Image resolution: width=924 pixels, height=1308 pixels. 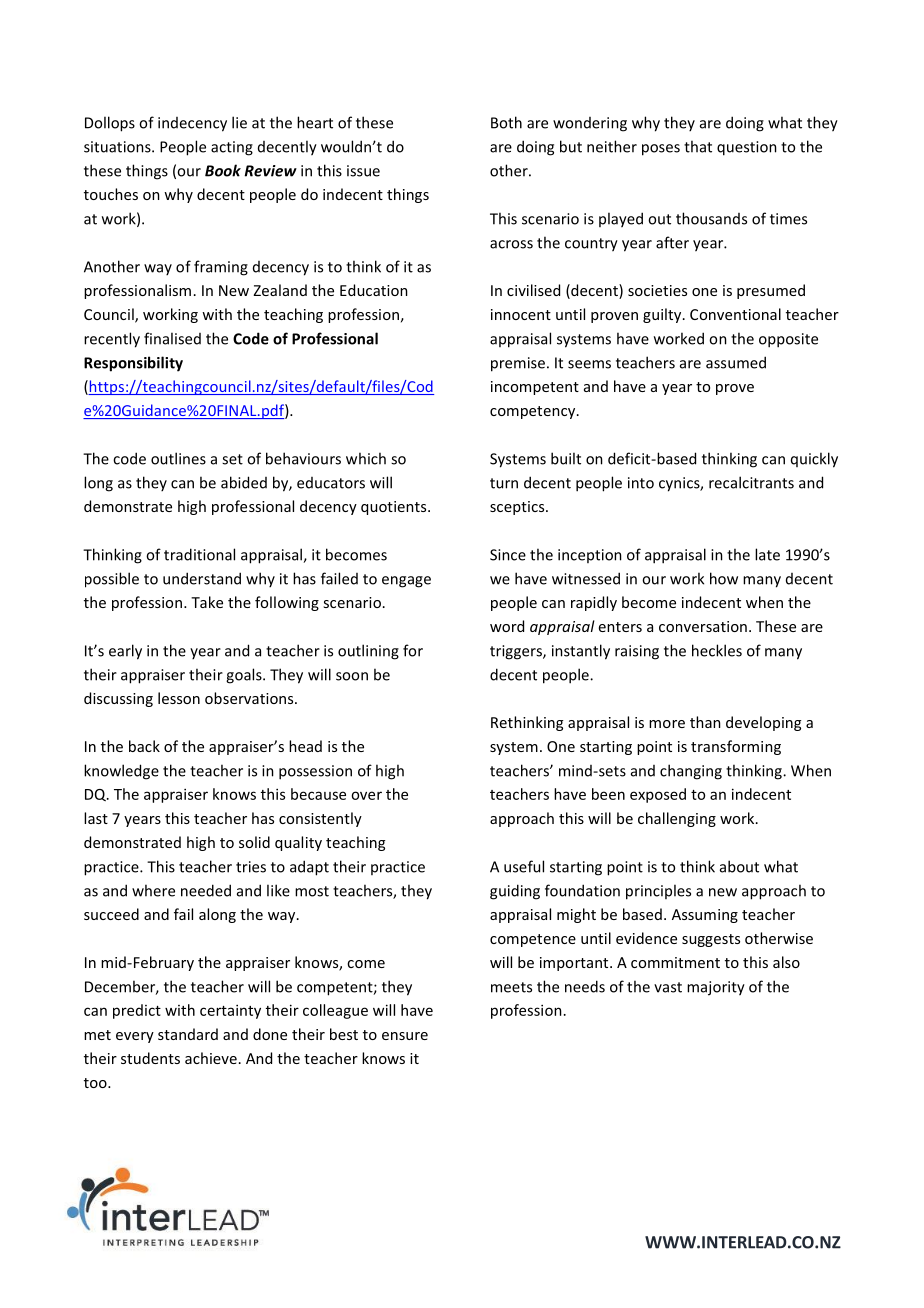 What do you see at coordinates (211, 1058) in the page?
I see `achieve` at bounding box center [211, 1058].
